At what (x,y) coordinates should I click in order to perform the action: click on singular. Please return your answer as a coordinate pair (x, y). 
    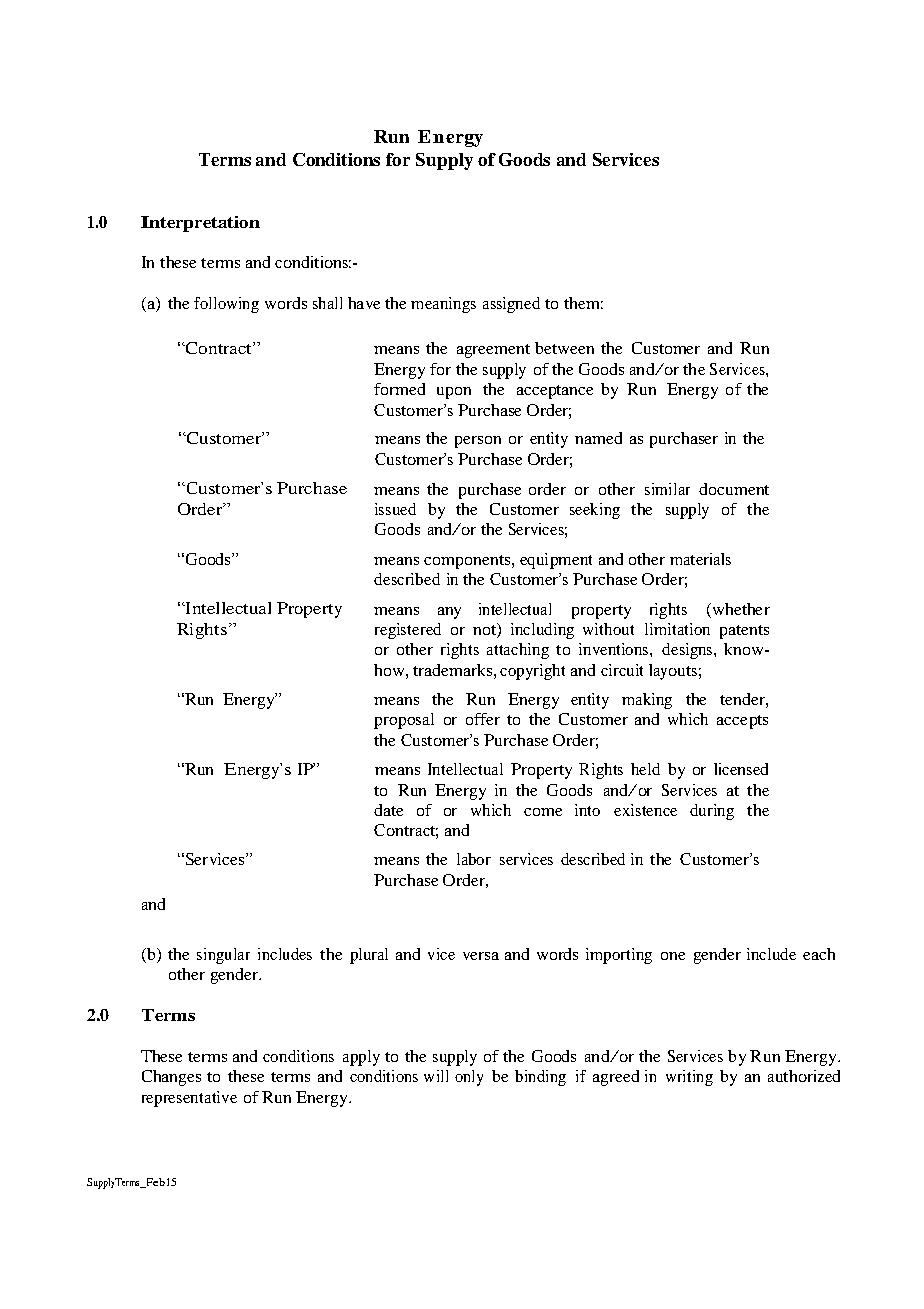
    Looking at the image, I should click on (223, 956).
